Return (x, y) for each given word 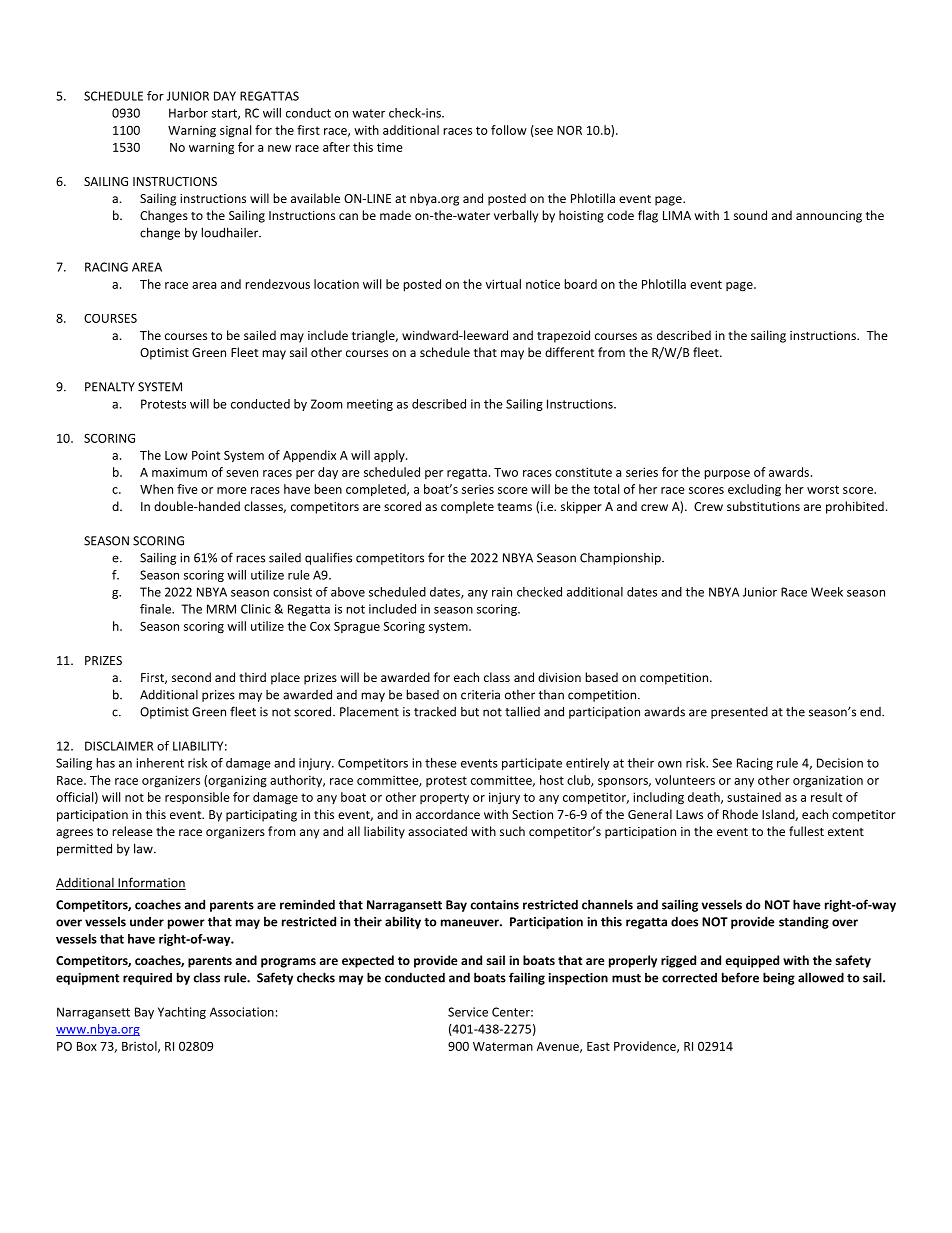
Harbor (188, 113)
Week (827, 592)
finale (156, 609)
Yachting (182, 1013)
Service (468, 1012)
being (779, 978)
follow (509, 130)
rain (502, 592)
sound (750, 215)
